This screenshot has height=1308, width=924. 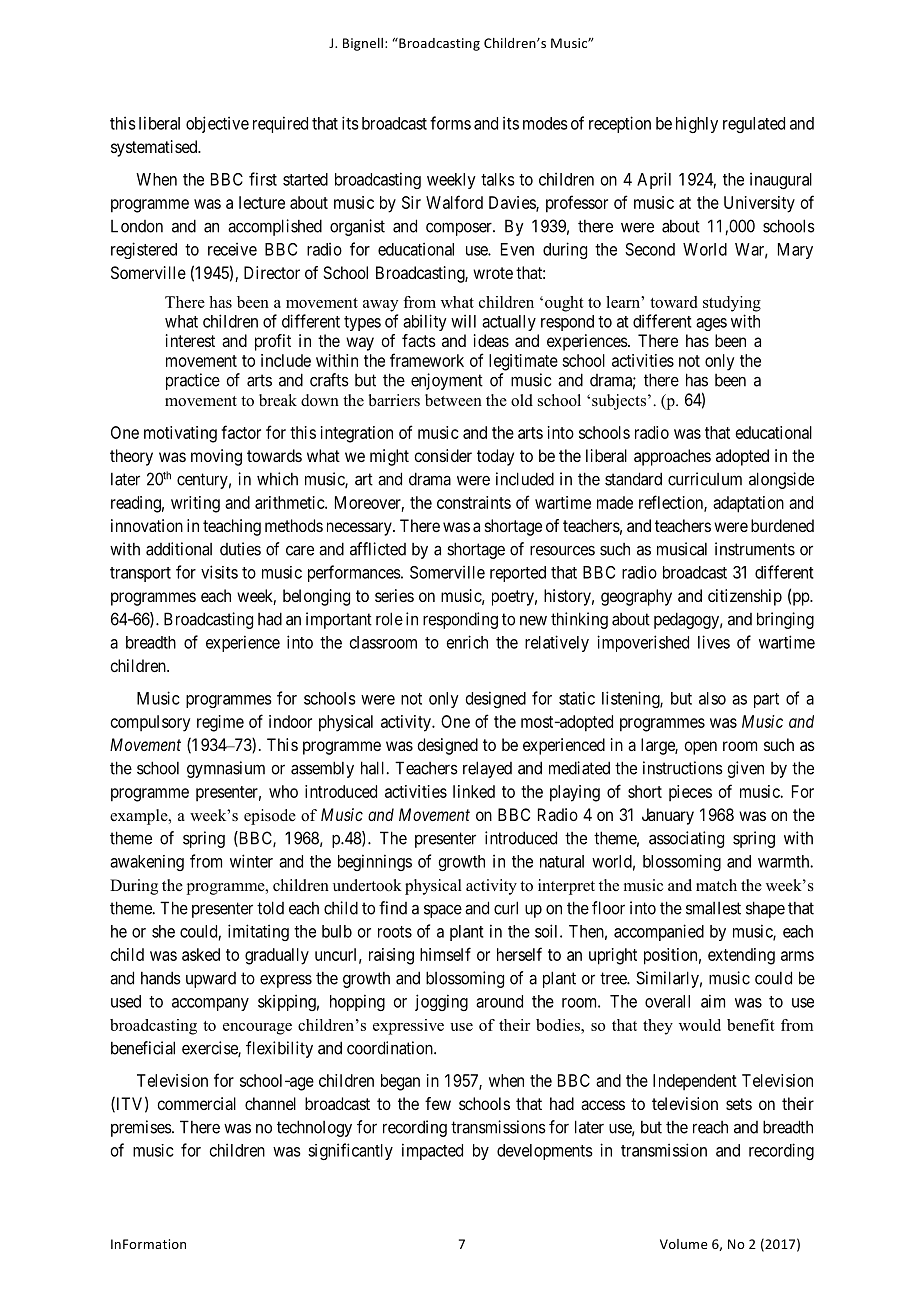 What do you see at coordinates (142, 1128) in the screenshot?
I see `premises` at bounding box center [142, 1128].
